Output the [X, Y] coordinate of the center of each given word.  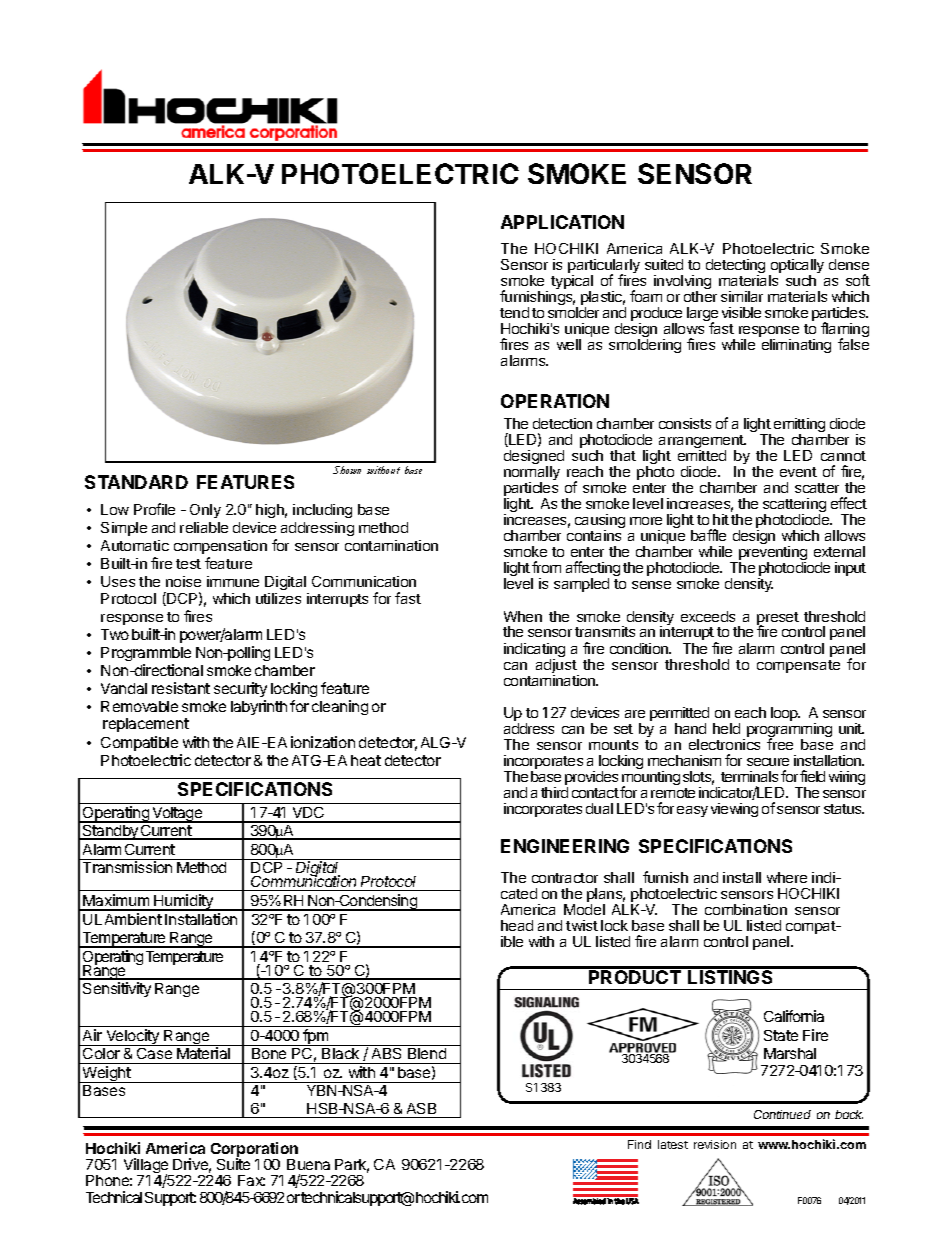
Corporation [254, 1151]
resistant [181, 688]
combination [746, 909]
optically [796, 267]
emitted [702, 455]
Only [205, 511]
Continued [782, 1114]
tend [514, 312]
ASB [421, 1108]
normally [532, 474]
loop [785, 714]
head [517, 925]
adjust [557, 667]
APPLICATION [562, 222]
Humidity [184, 902]
